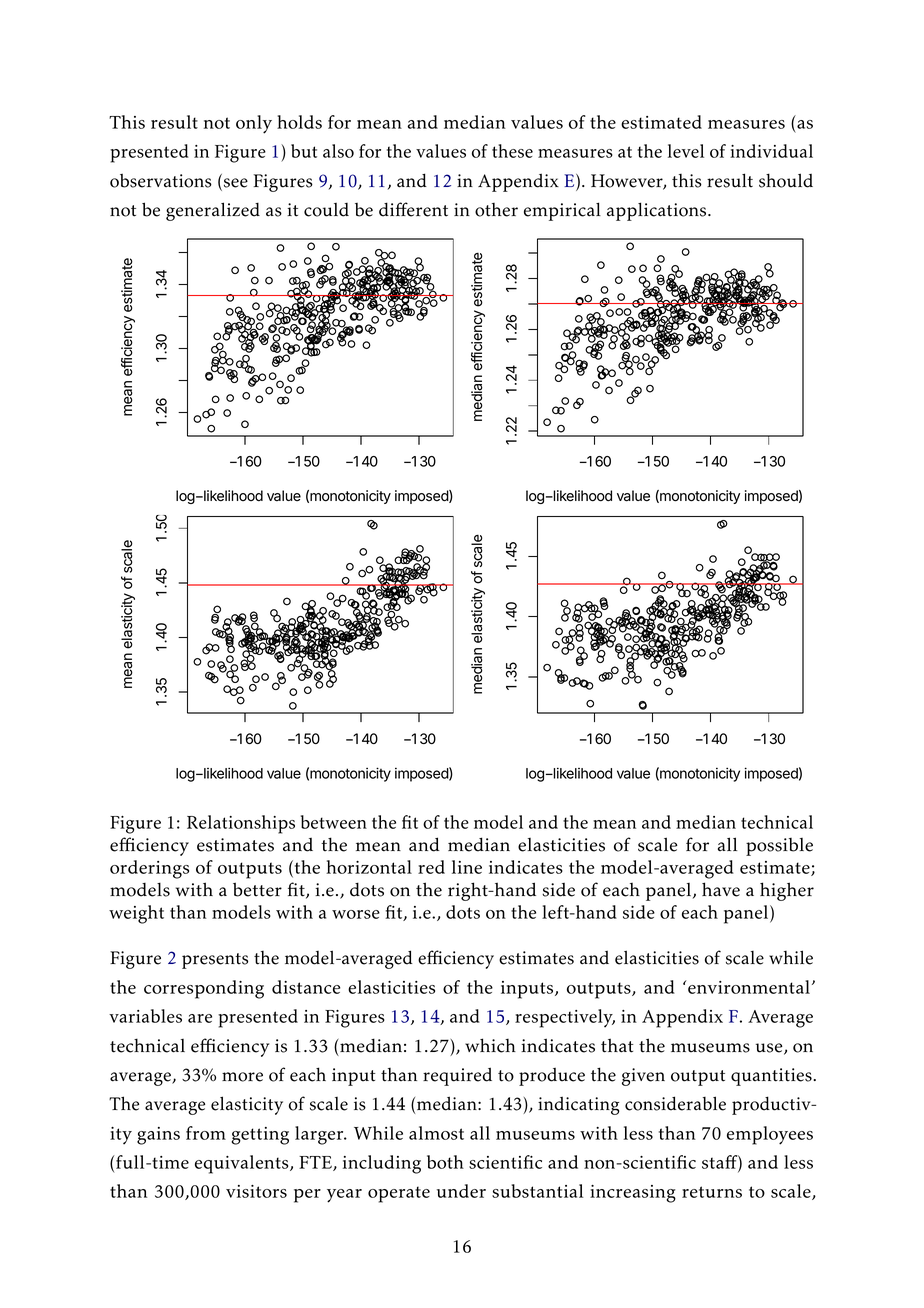  I want to click on see, so click(234, 184).
